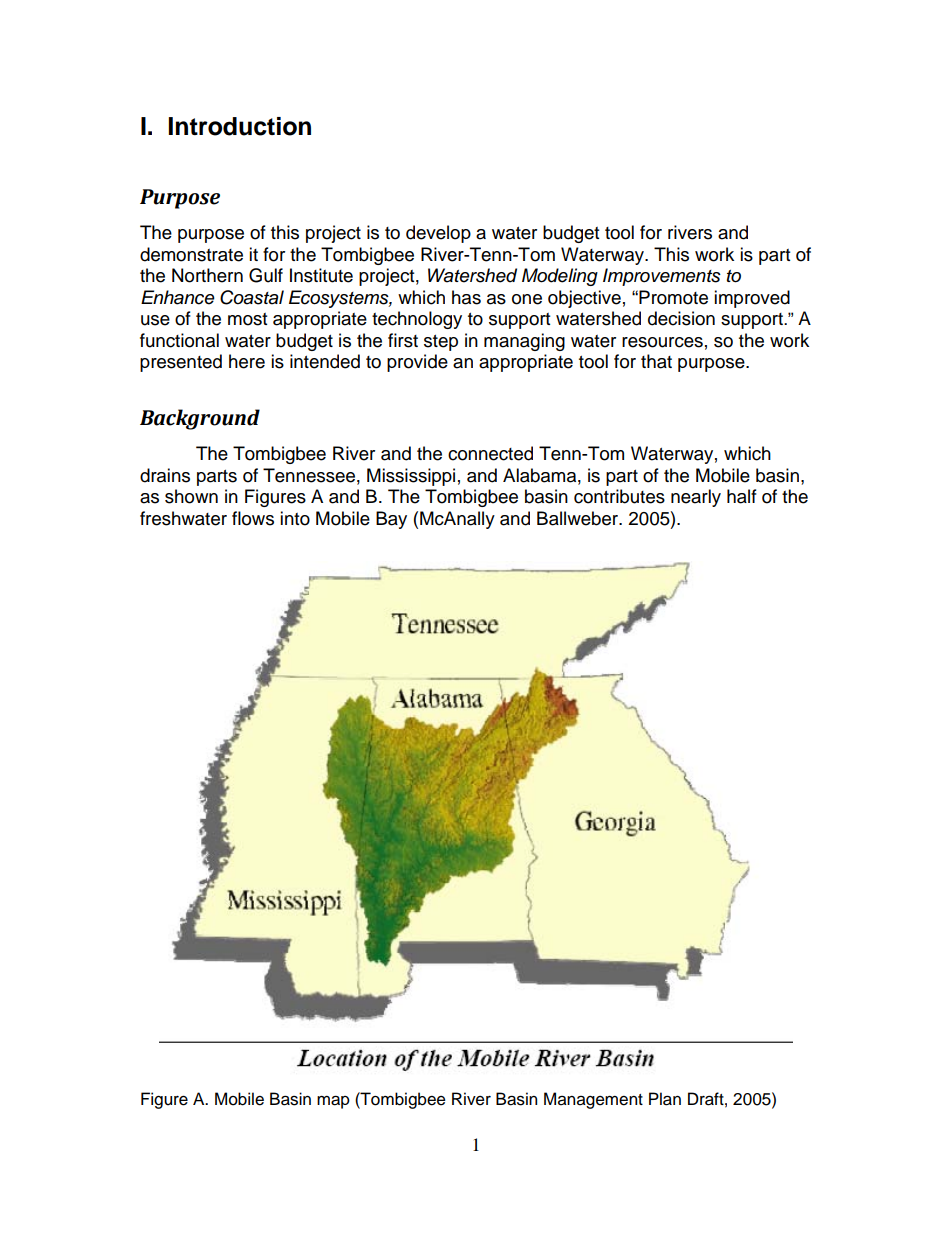 The width and height of the screenshot is (952, 1233). Describe the element at coordinates (696, 498) in the screenshot. I see `nearly` at that location.
